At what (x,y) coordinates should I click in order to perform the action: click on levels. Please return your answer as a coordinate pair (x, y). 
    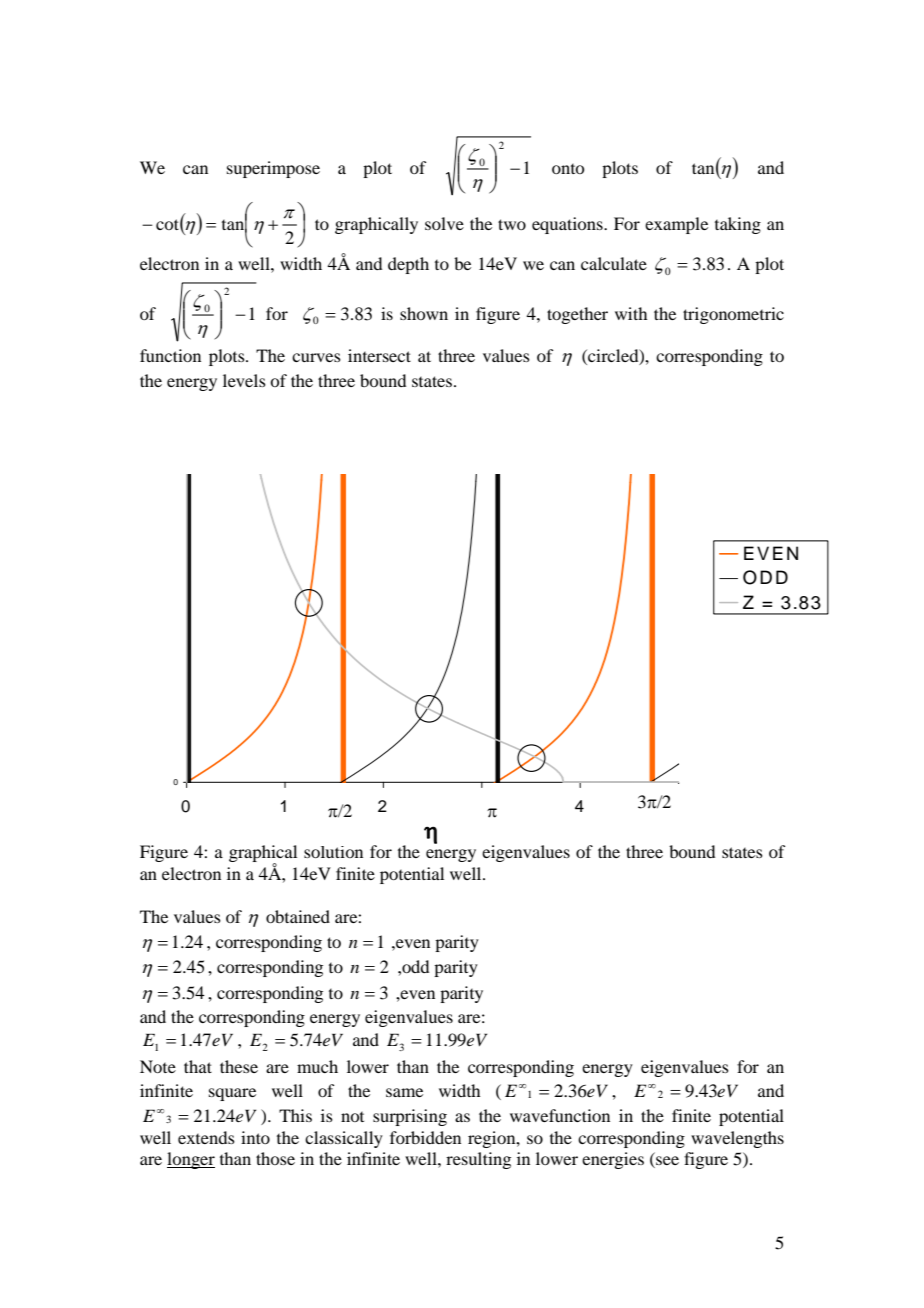
    Looking at the image, I should click on (244, 380).
